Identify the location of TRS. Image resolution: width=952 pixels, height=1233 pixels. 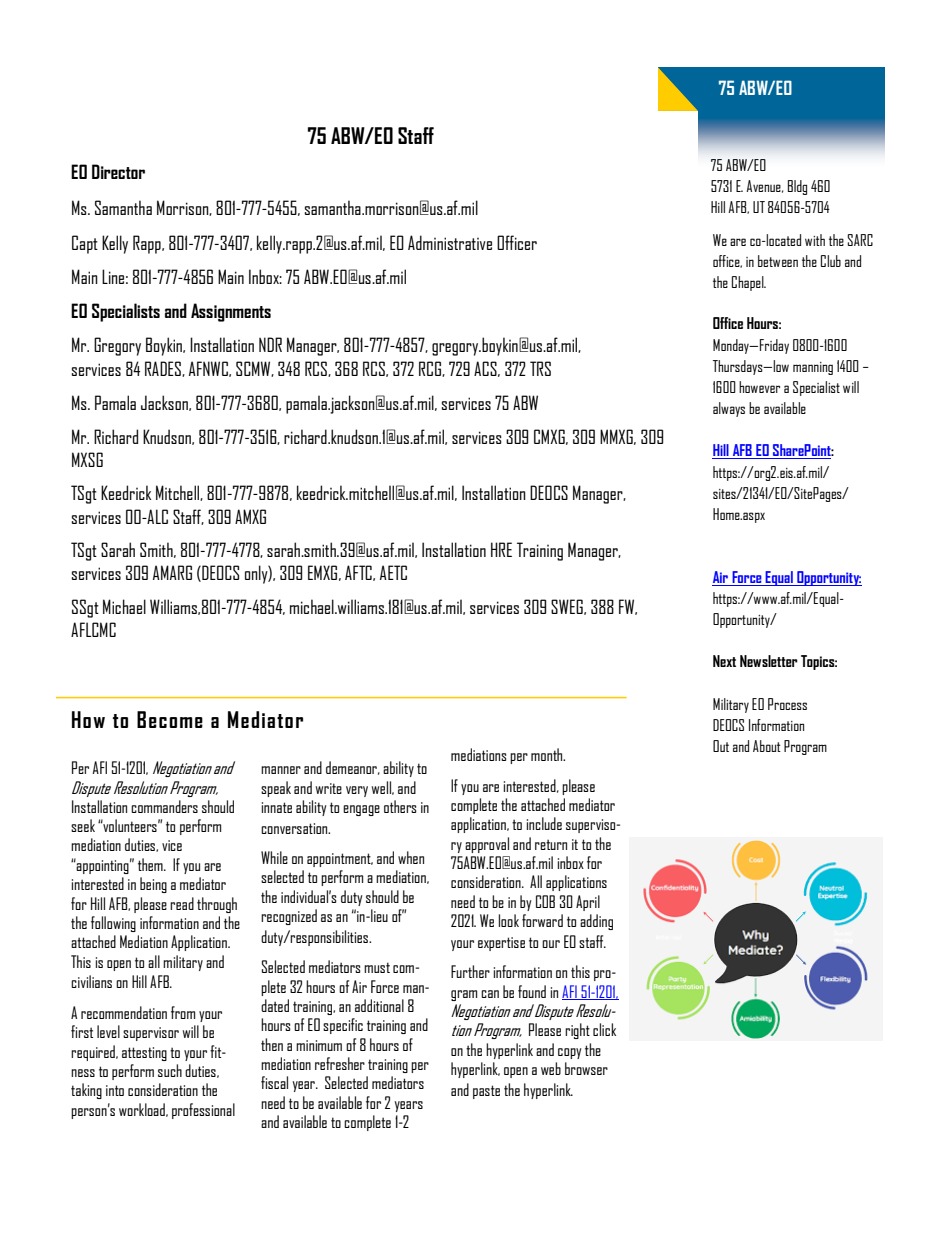
(540, 368).
